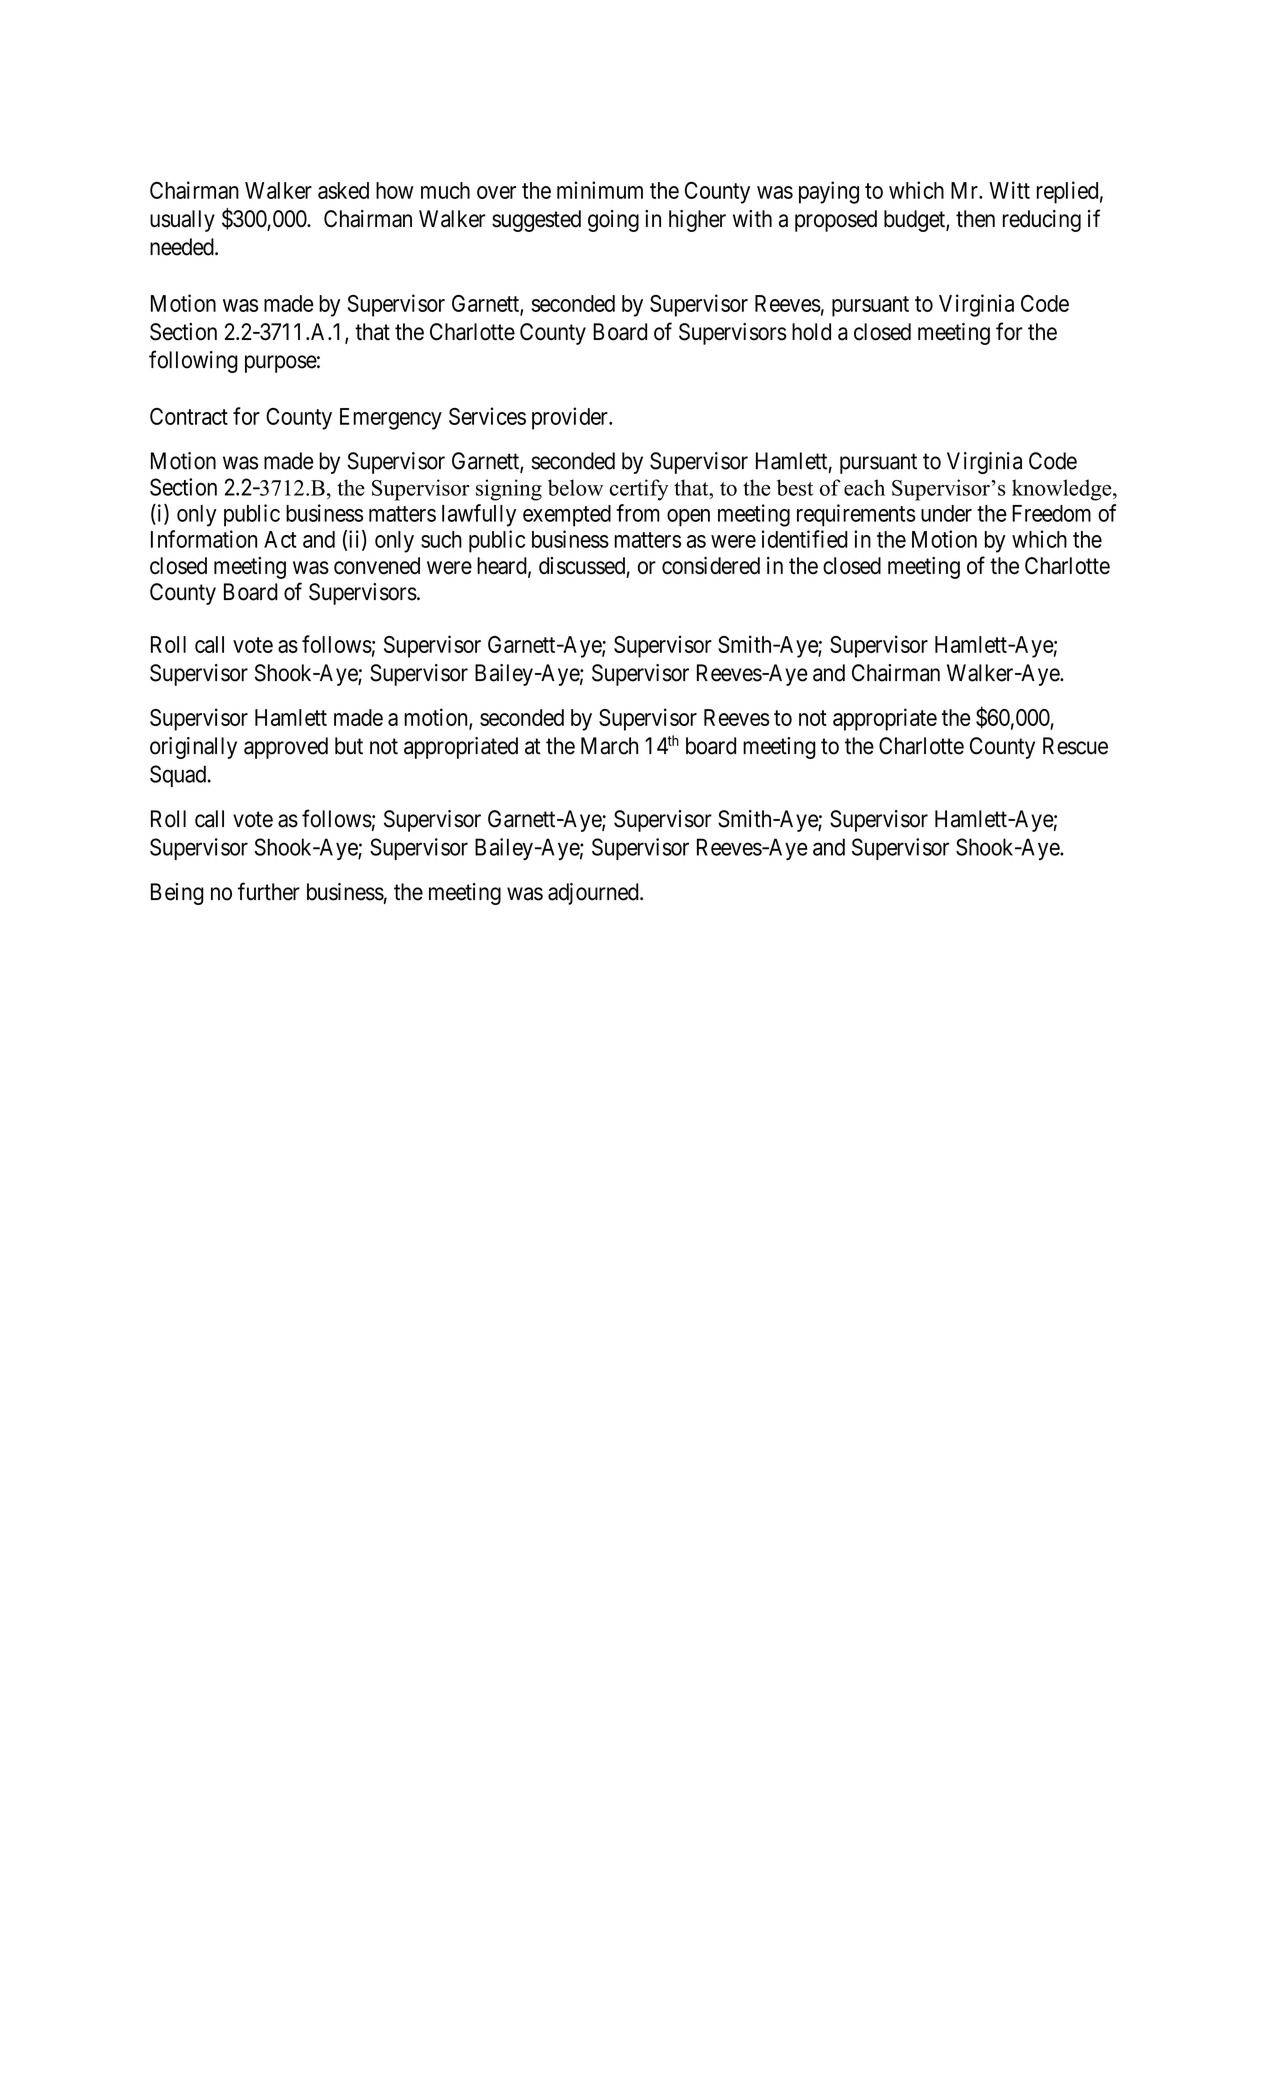 This screenshot has height=2086, width=1267. What do you see at coordinates (571, 418) in the screenshot?
I see `provider` at bounding box center [571, 418].
